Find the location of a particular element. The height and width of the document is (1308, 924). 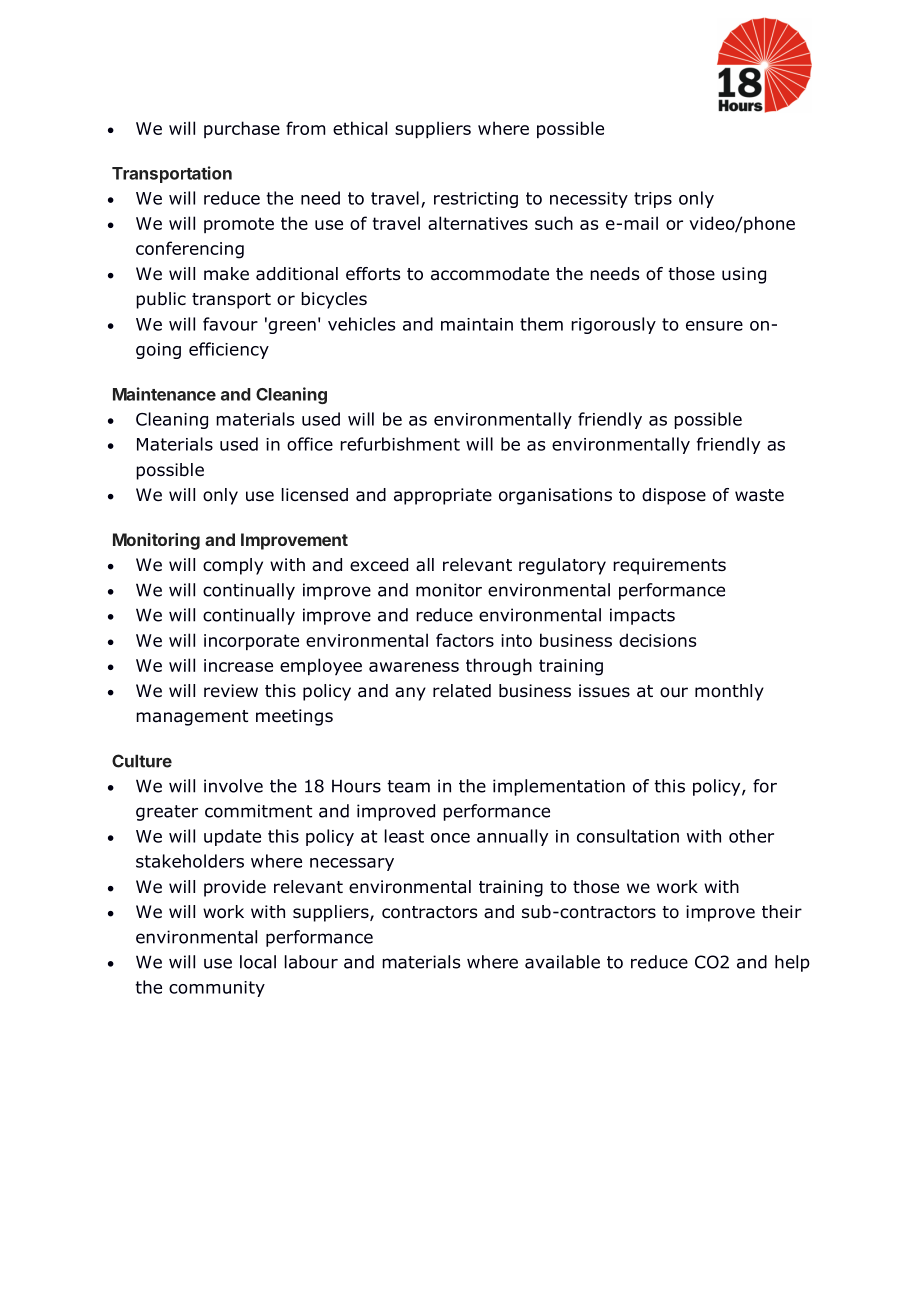

trips is located at coordinates (653, 200).
